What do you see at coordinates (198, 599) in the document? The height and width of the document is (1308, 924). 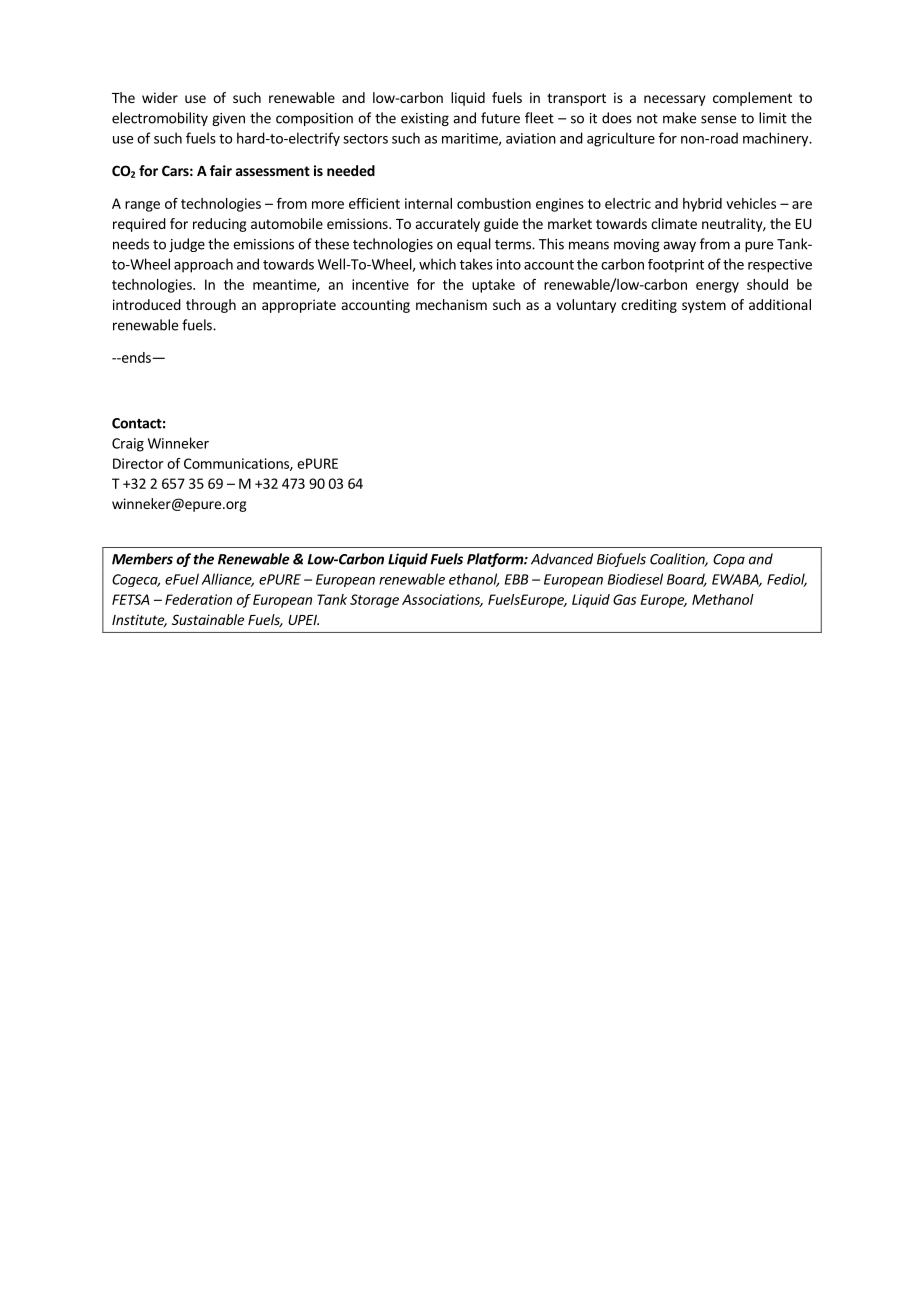 I see `Federation` at bounding box center [198, 599].
